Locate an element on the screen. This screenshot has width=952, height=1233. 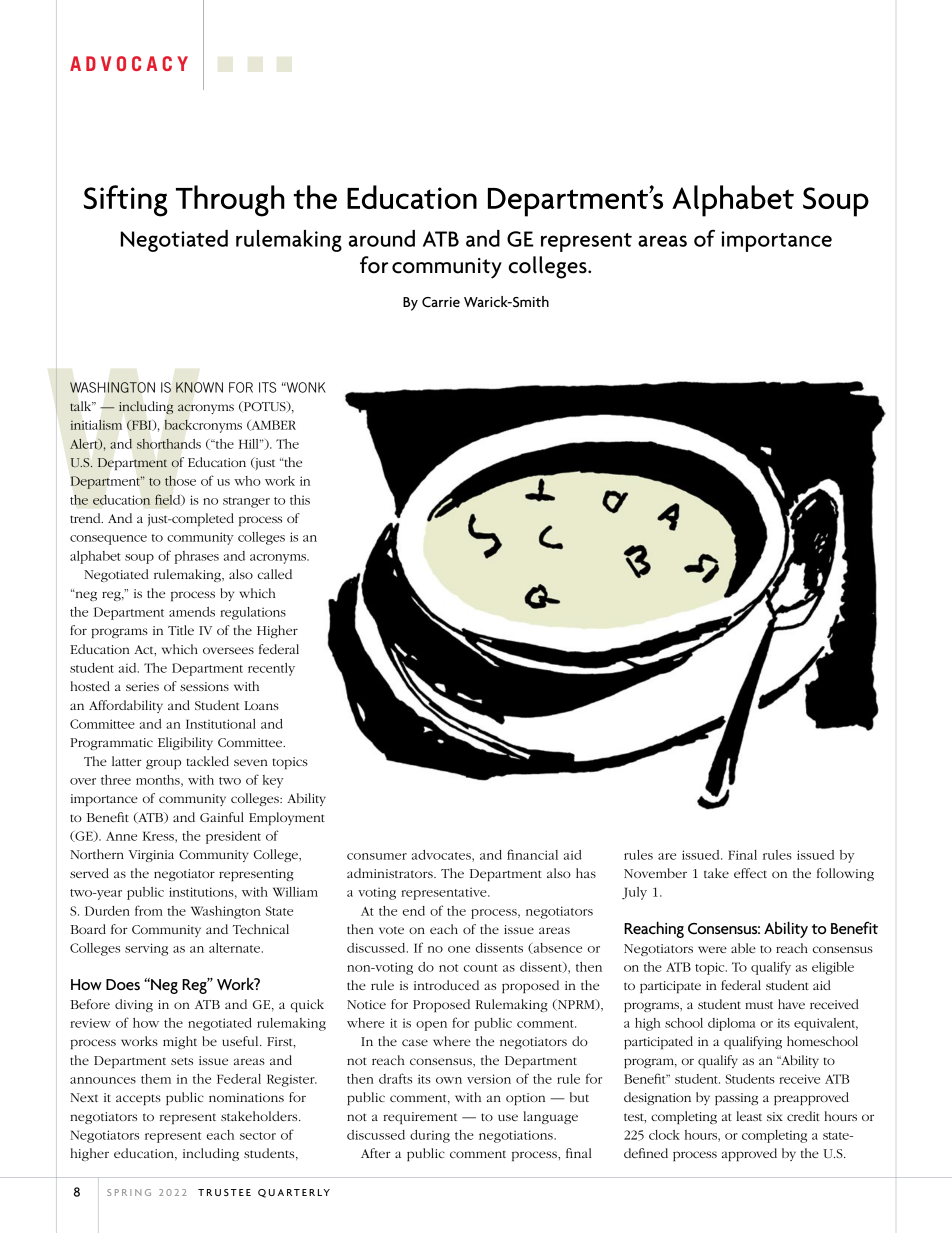
SPRING is located at coordinates (129, 1192).
